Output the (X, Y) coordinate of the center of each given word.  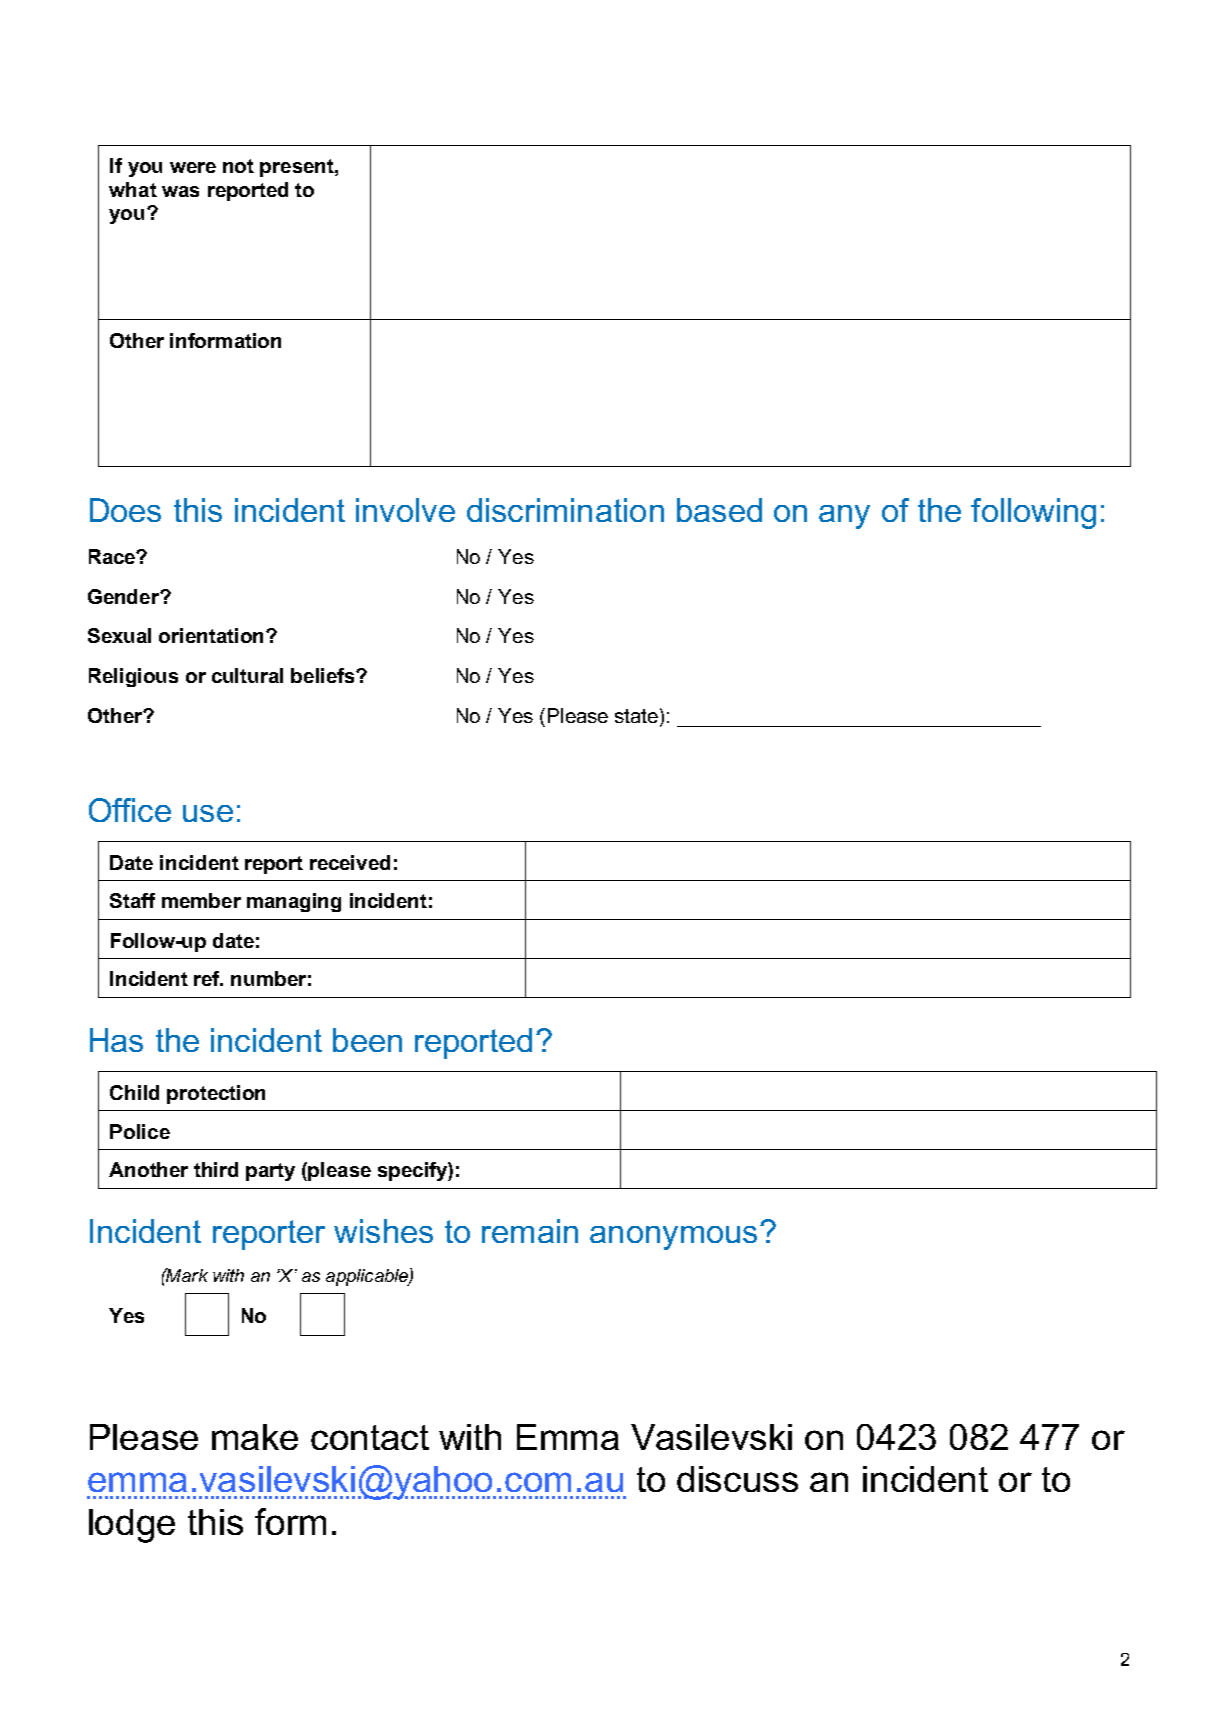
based (719, 510)
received (350, 862)
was (180, 191)
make (255, 1437)
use (208, 813)
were (193, 167)
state (638, 717)
